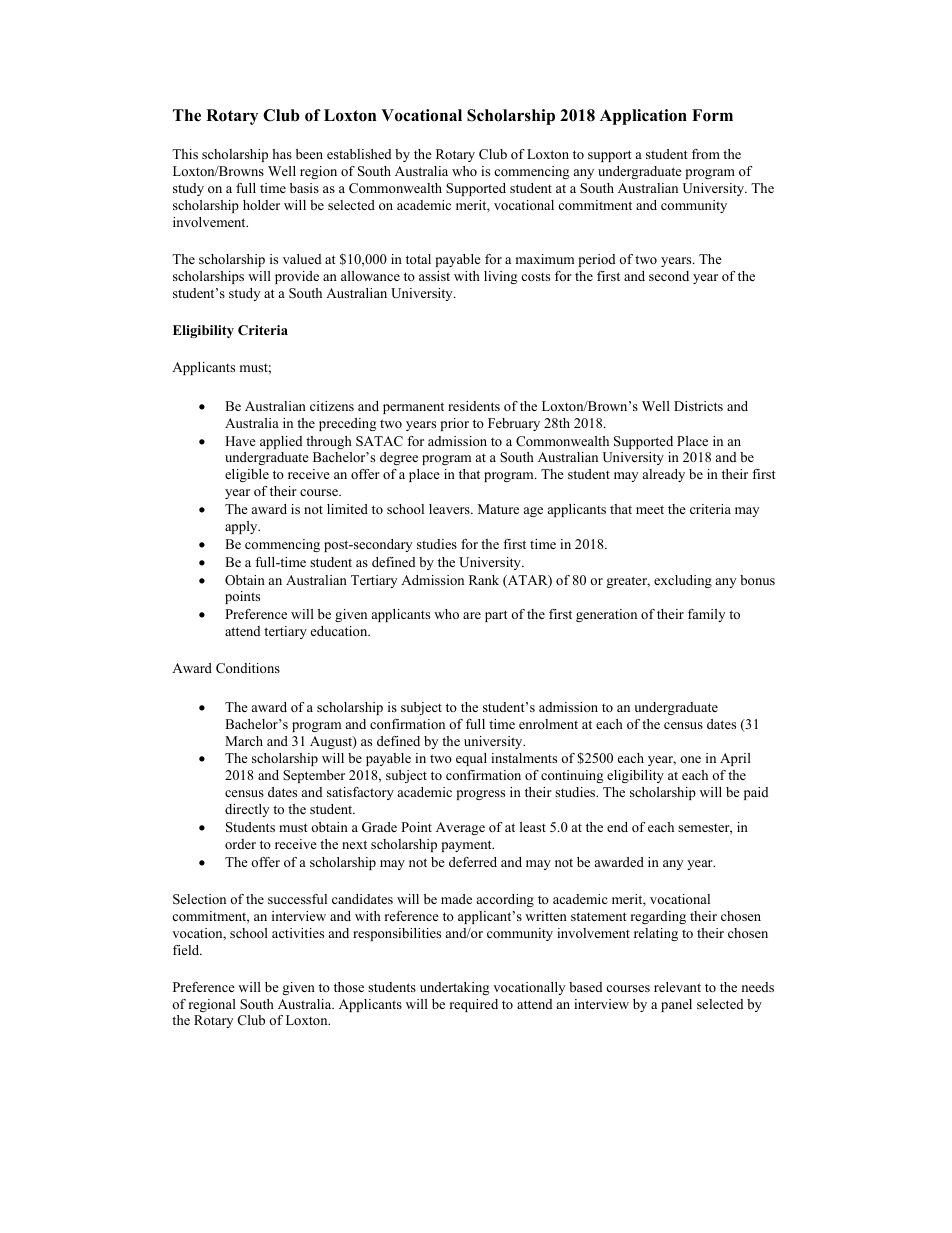 This page has height=1233, width=952. I want to click on excluding, so click(683, 581).
